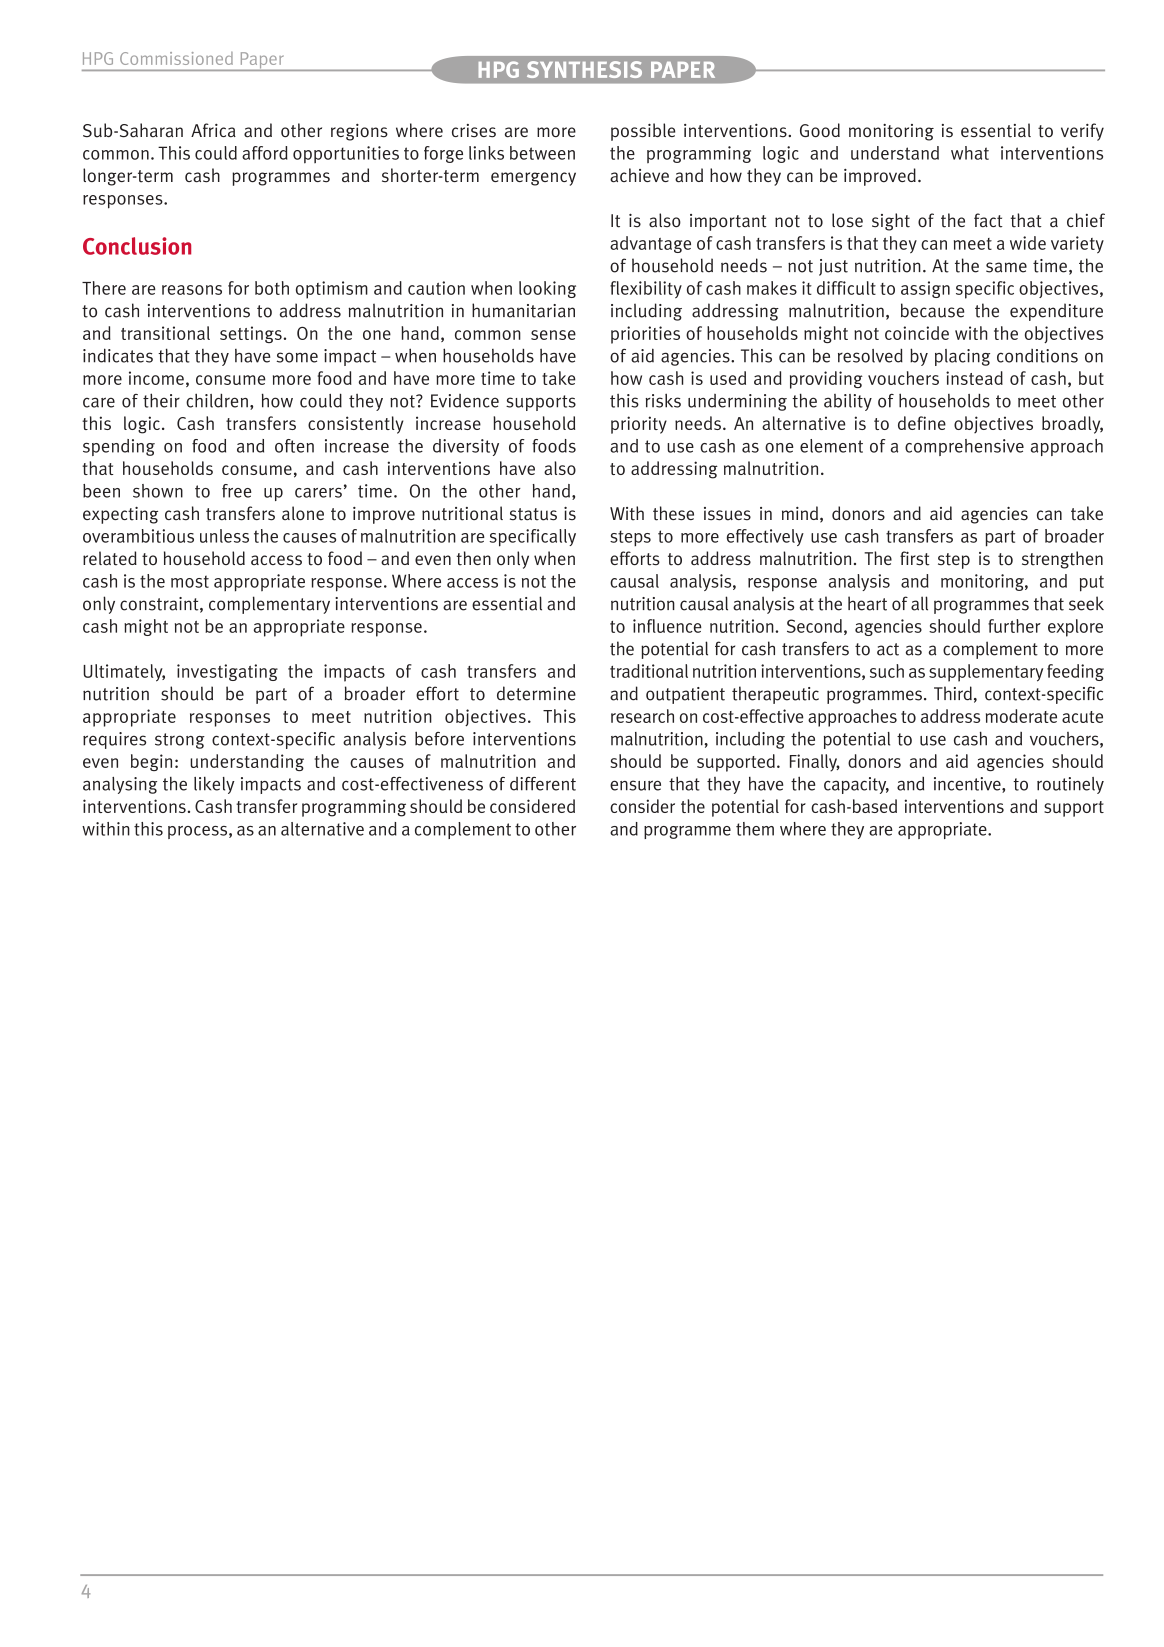 This screenshot has width=1164, height=1647. Describe the element at coordinates (635, 785) in the screenshot. I see `ensure` at that location.
